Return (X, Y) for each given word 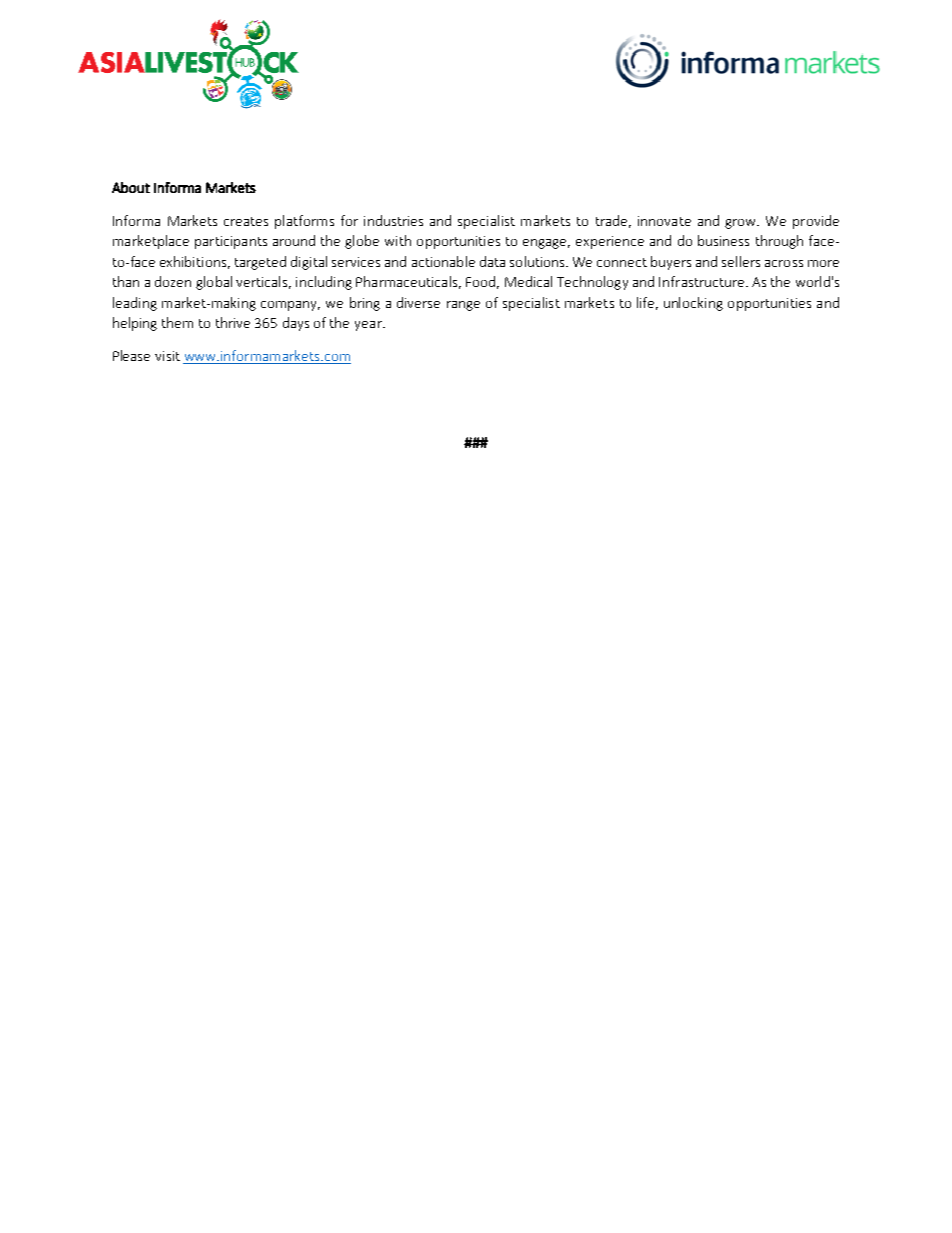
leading (135, 304)
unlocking (693, 304)
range (463, 306)
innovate (664, 221)
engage (546, 244)
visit (167, 356)
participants (231, 242)
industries (393, 220)
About (131, 187)
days (296, 324)
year (369, 326)
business (723, 240)
